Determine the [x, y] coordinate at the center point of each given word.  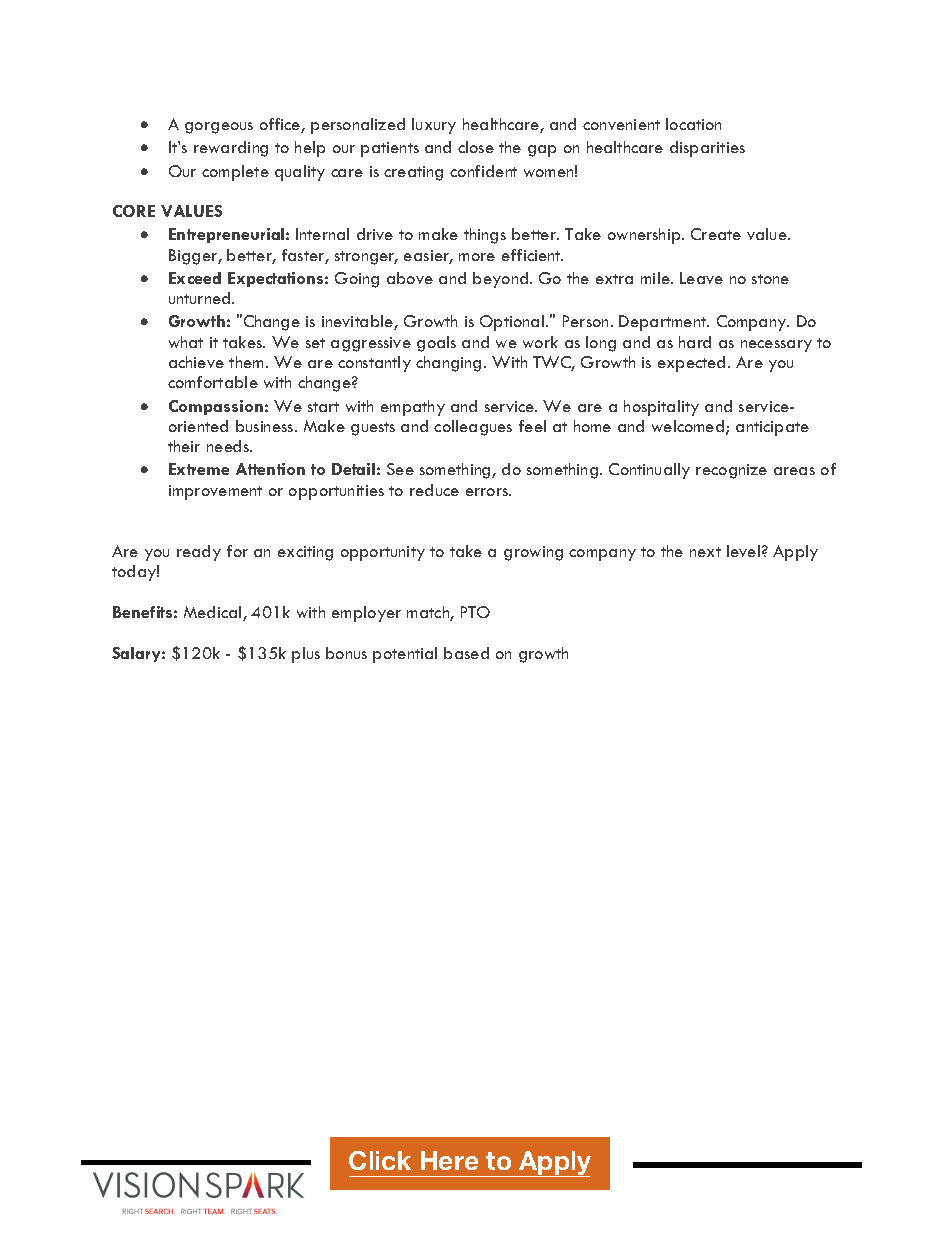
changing [448, 364]
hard [695, 342]
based [466, 653]
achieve [196, 362]
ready [199, 553]
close [476, 147]
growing [533, 553]
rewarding [231, 149]
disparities [707, 149]
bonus [346, 653]
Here [449, 1160]
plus [306, 655]
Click [380, 1160]
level [743, 551]
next [705, 552]
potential [405, 655]
